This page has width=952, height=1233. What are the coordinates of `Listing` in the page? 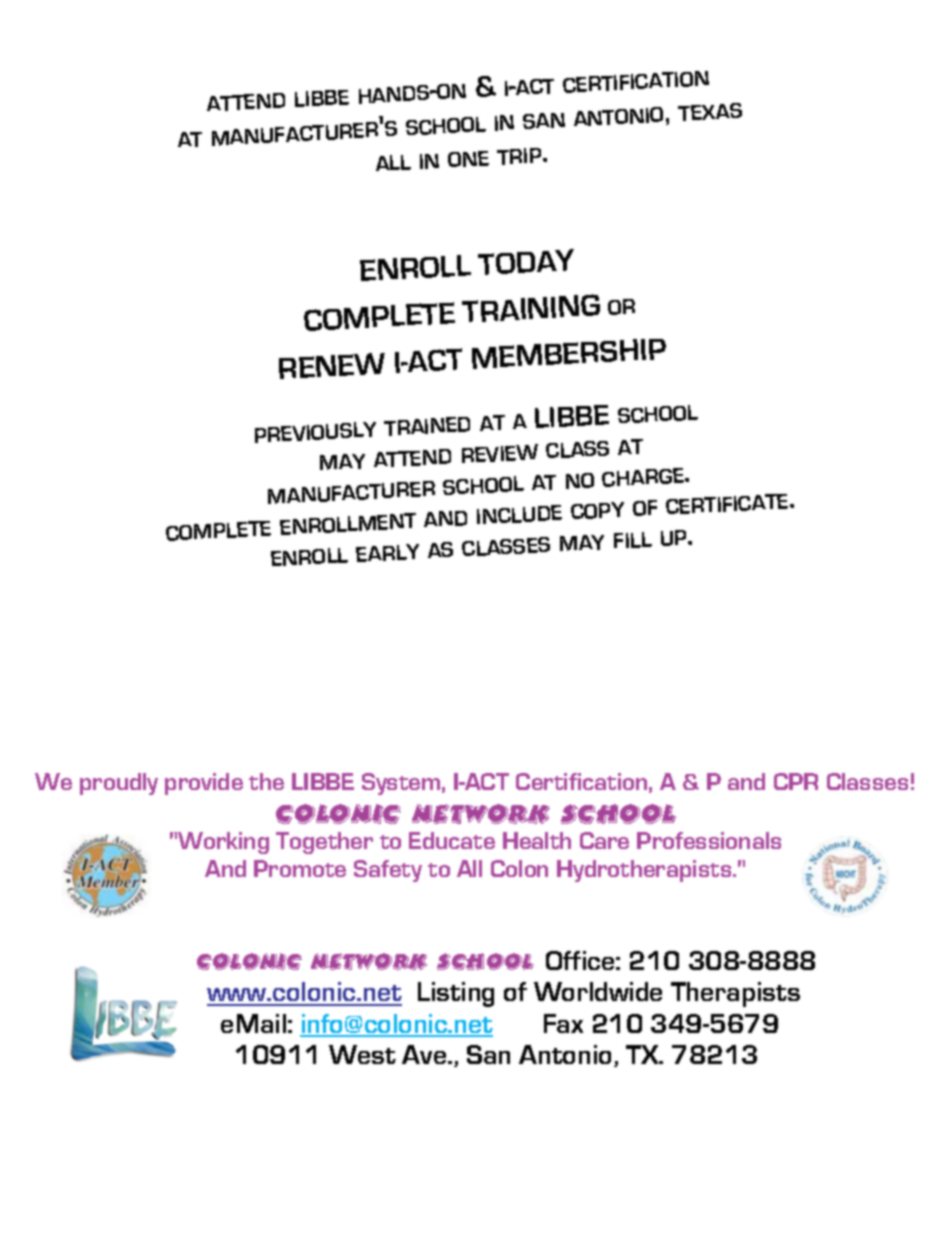 It's located at (456, 994).
